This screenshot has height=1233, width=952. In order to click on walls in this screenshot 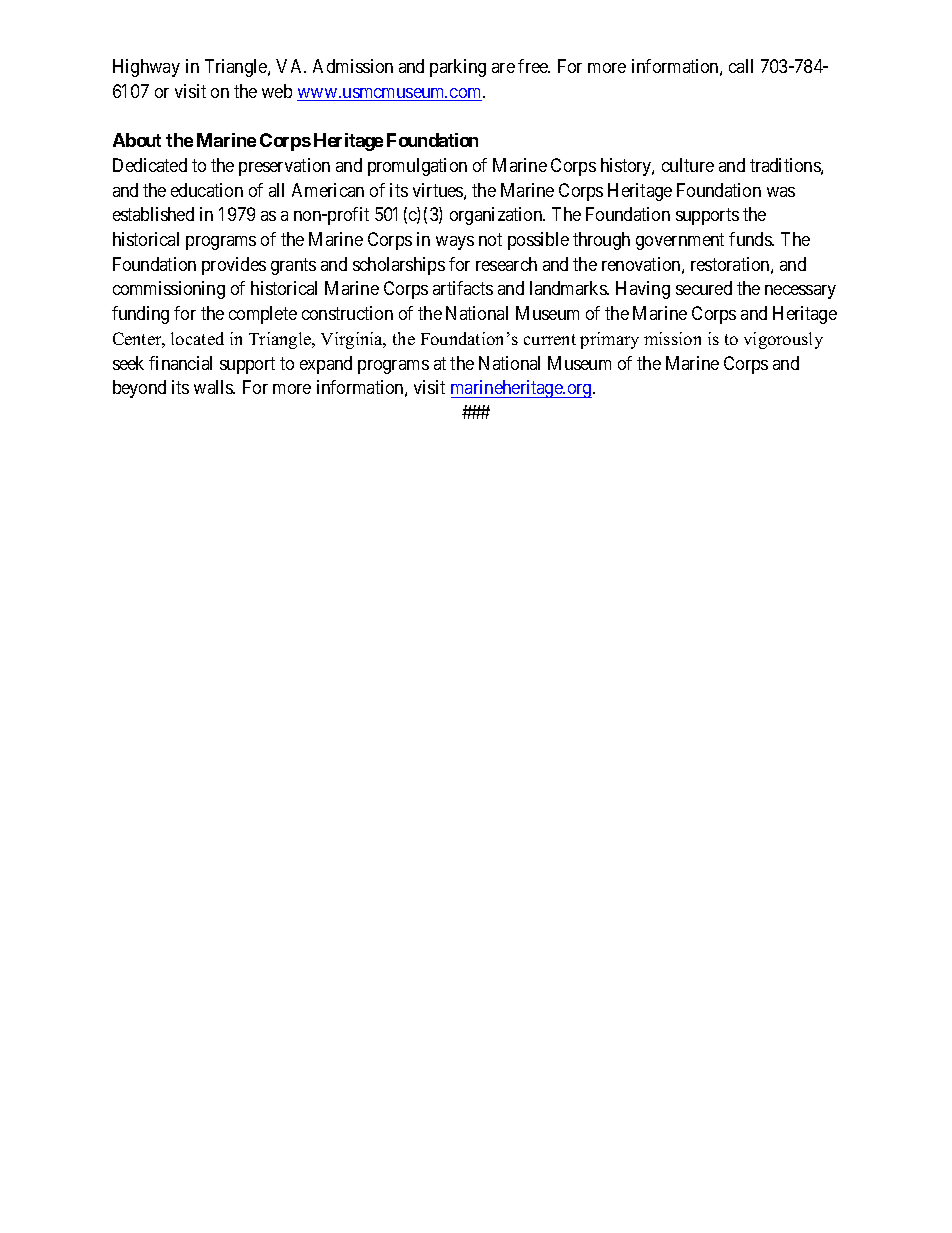, I will do `click(214, 387)`.
